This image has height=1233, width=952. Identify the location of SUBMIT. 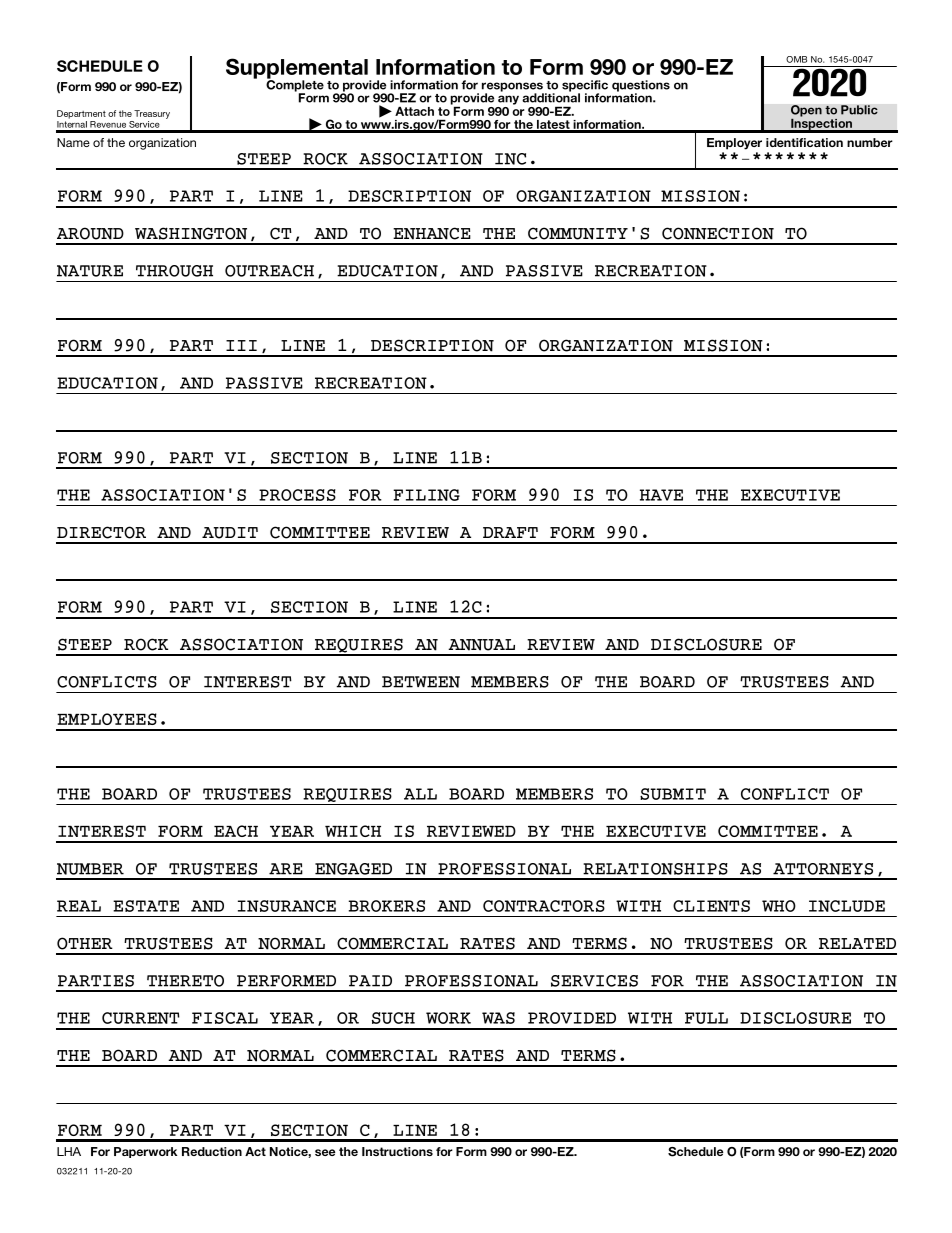
(673, 794).
